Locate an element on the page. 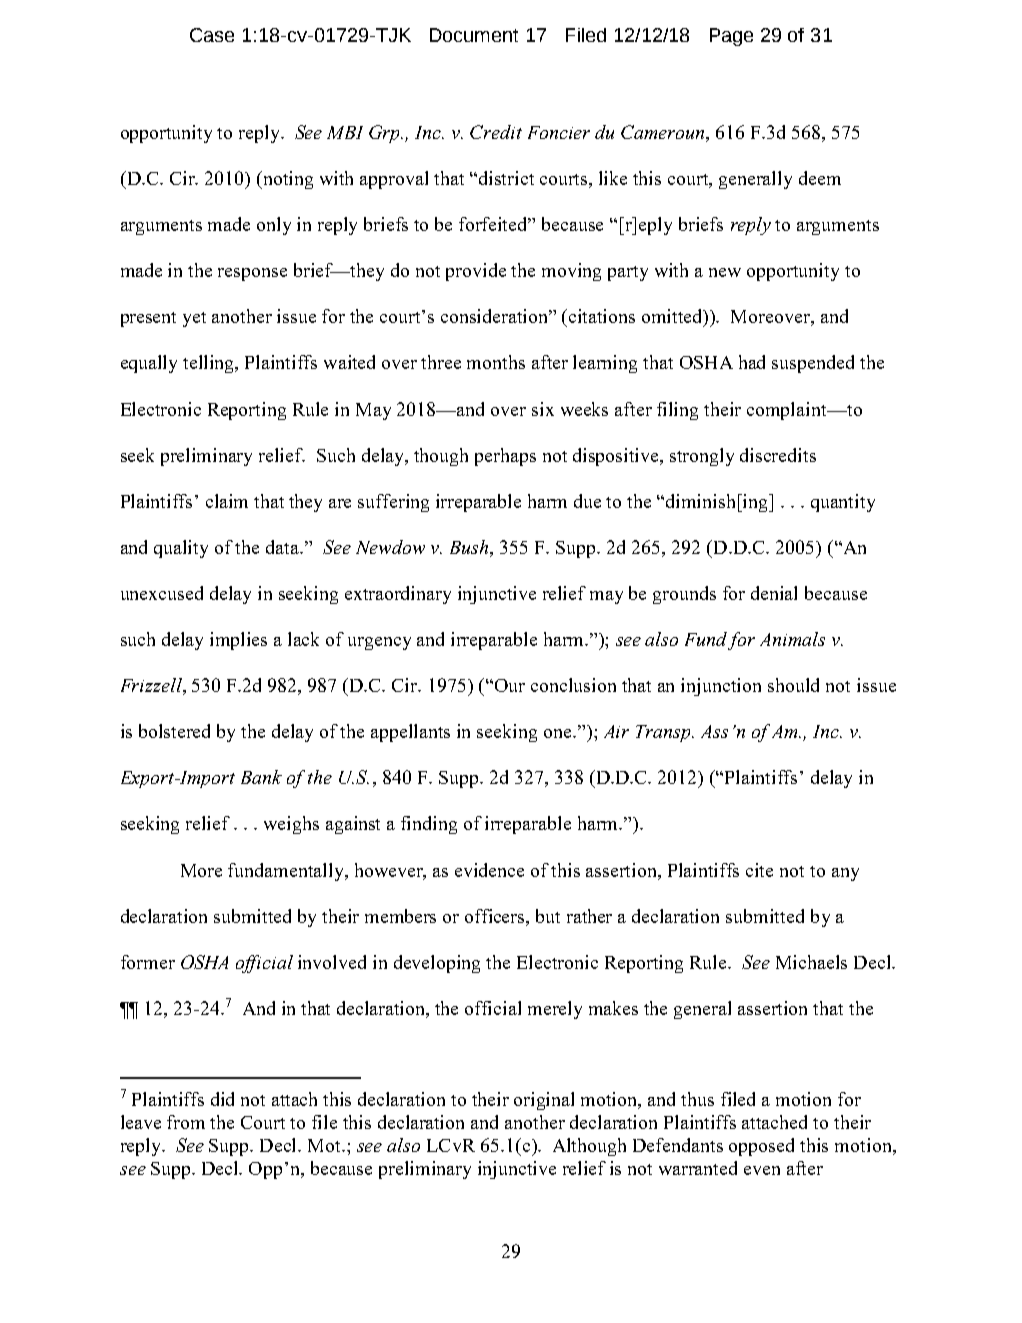 The image size is (1022, 1323). from is located at coordinates (186, 1122).
